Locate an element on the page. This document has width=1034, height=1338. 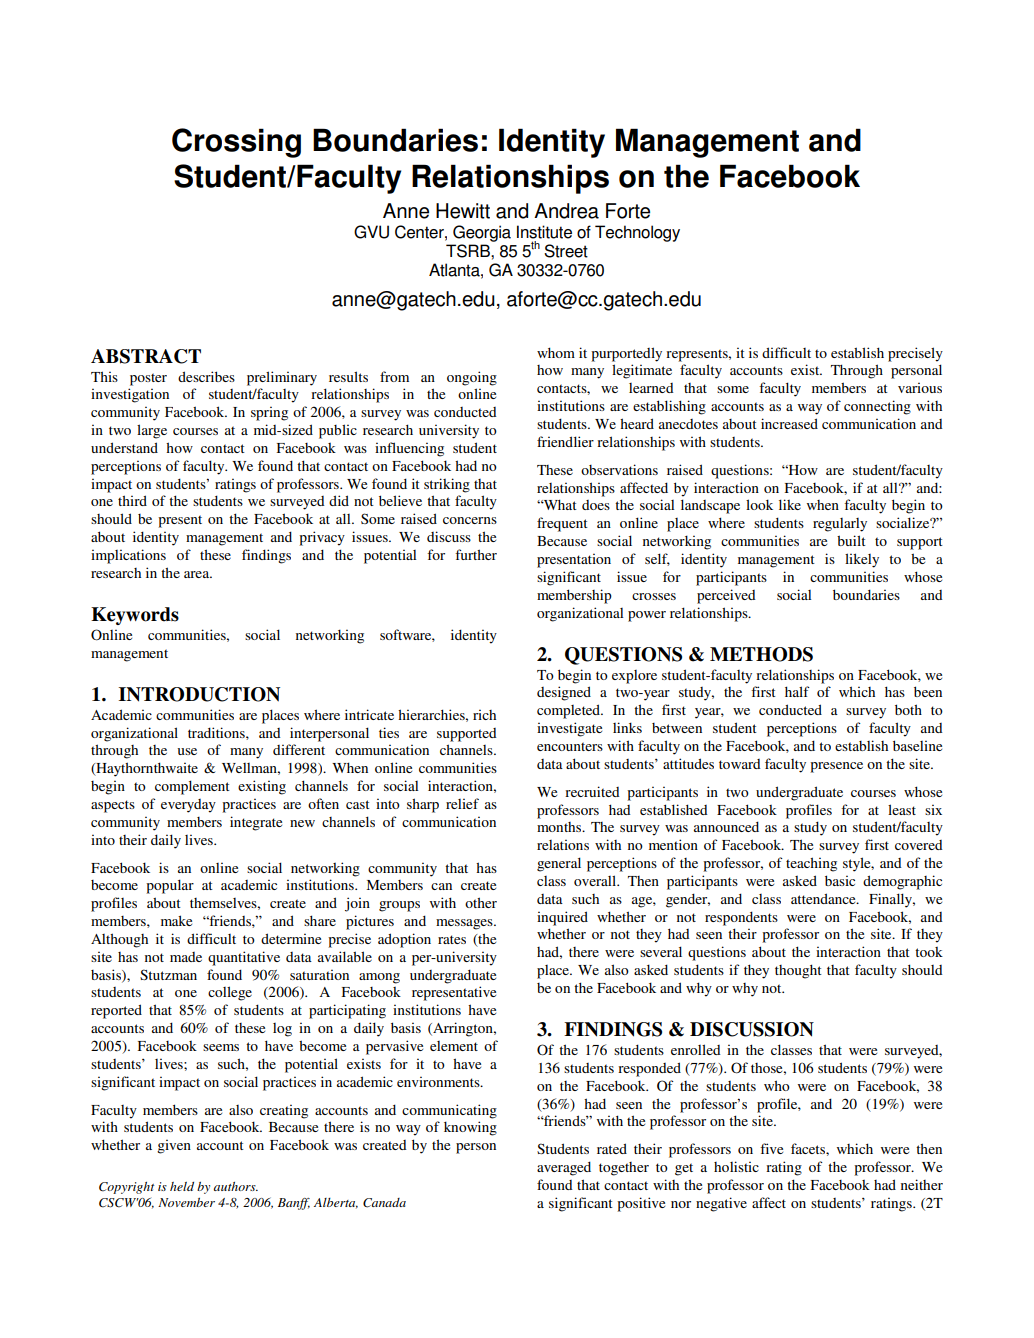
INTRODUCTION is located at coordinates (199, 694).
